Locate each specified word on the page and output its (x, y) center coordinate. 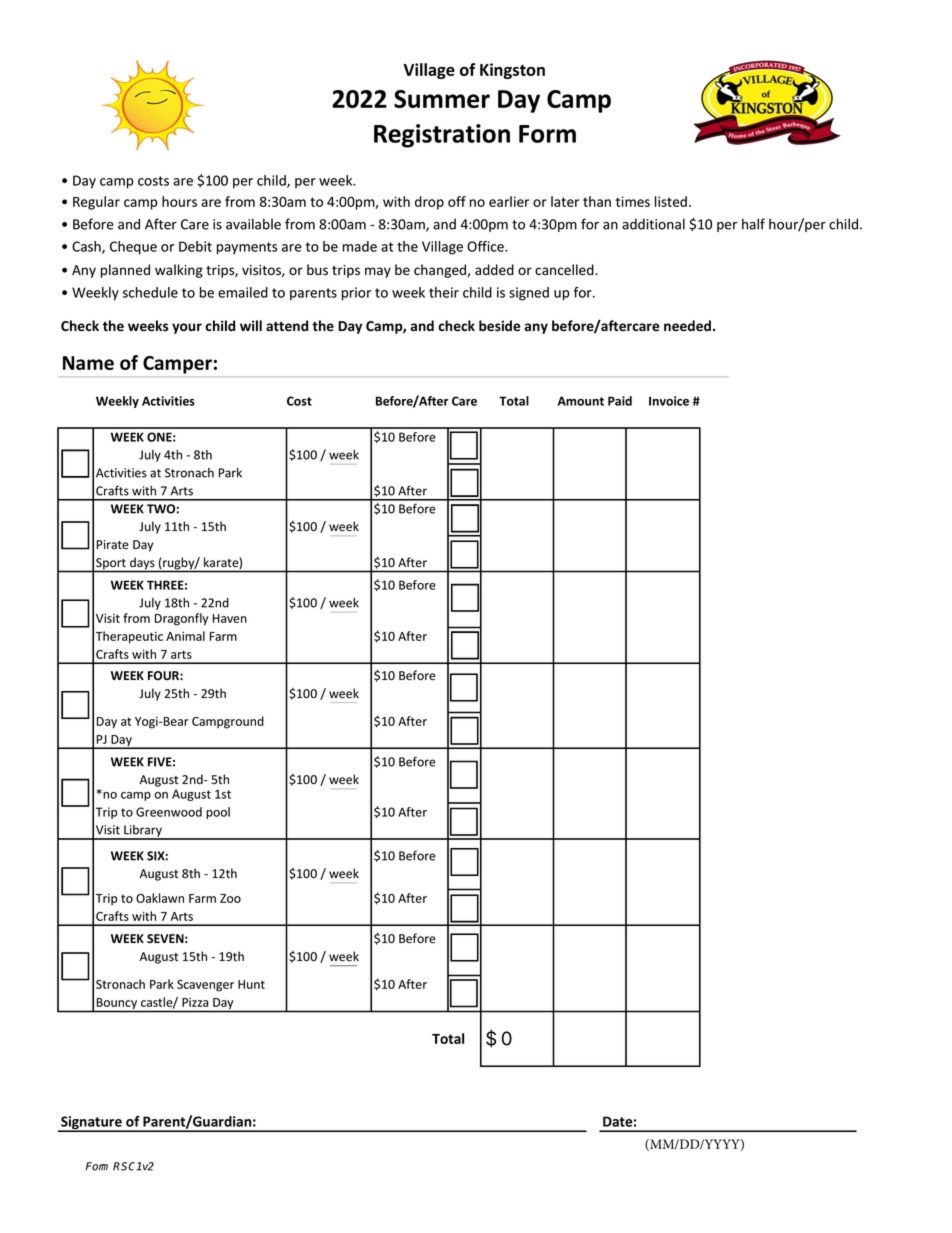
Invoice (669, 401)
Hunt (251, 984)
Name (88, 363)
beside (500, 325)
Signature (91, 1124)
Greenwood (169, 812)
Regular (96, 203)
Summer (442, 99)
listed (671, 201)
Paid (620, 401)
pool (218, 813)
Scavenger (205, 986)
